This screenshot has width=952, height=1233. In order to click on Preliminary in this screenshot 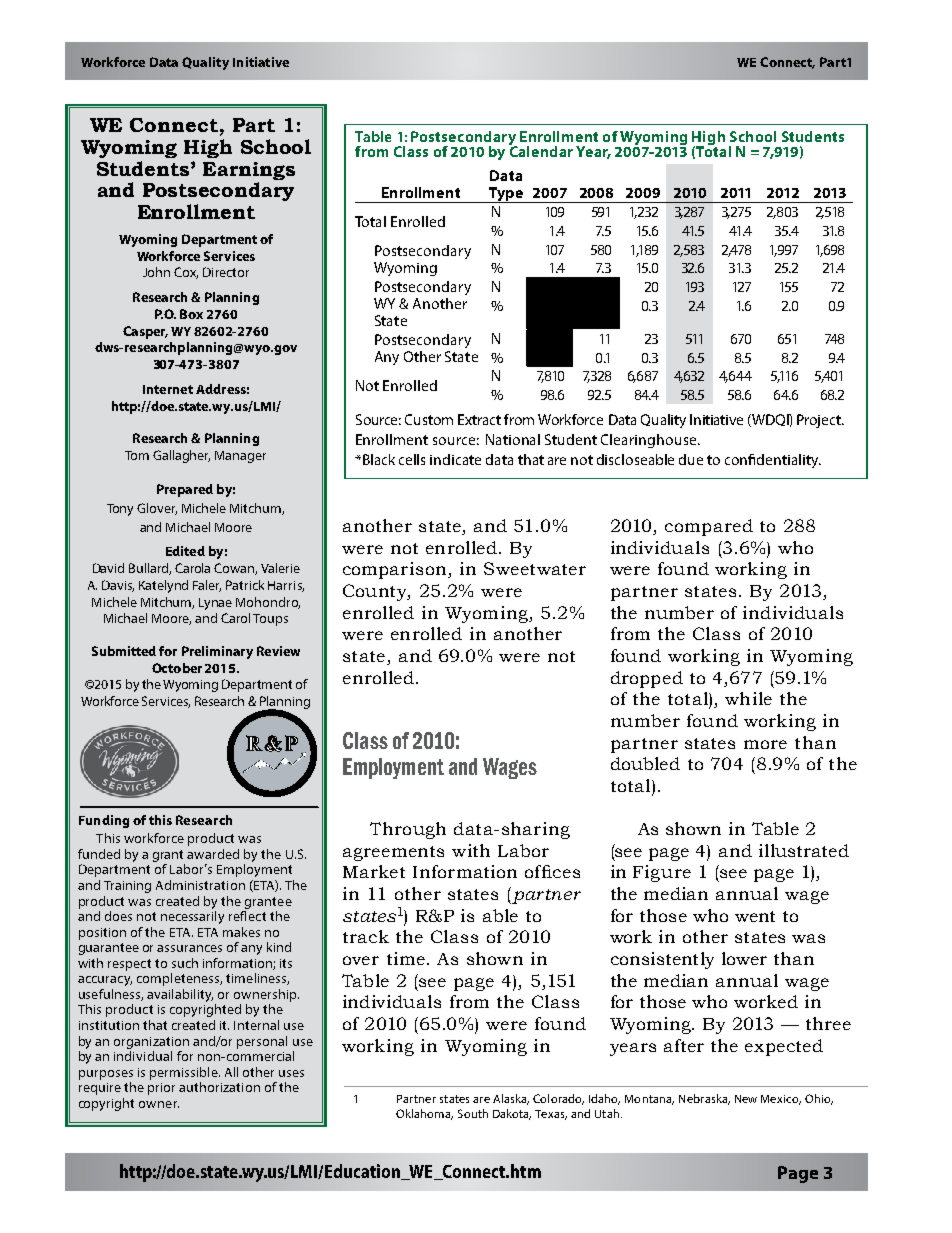, I will do `click(217, 652)`.
